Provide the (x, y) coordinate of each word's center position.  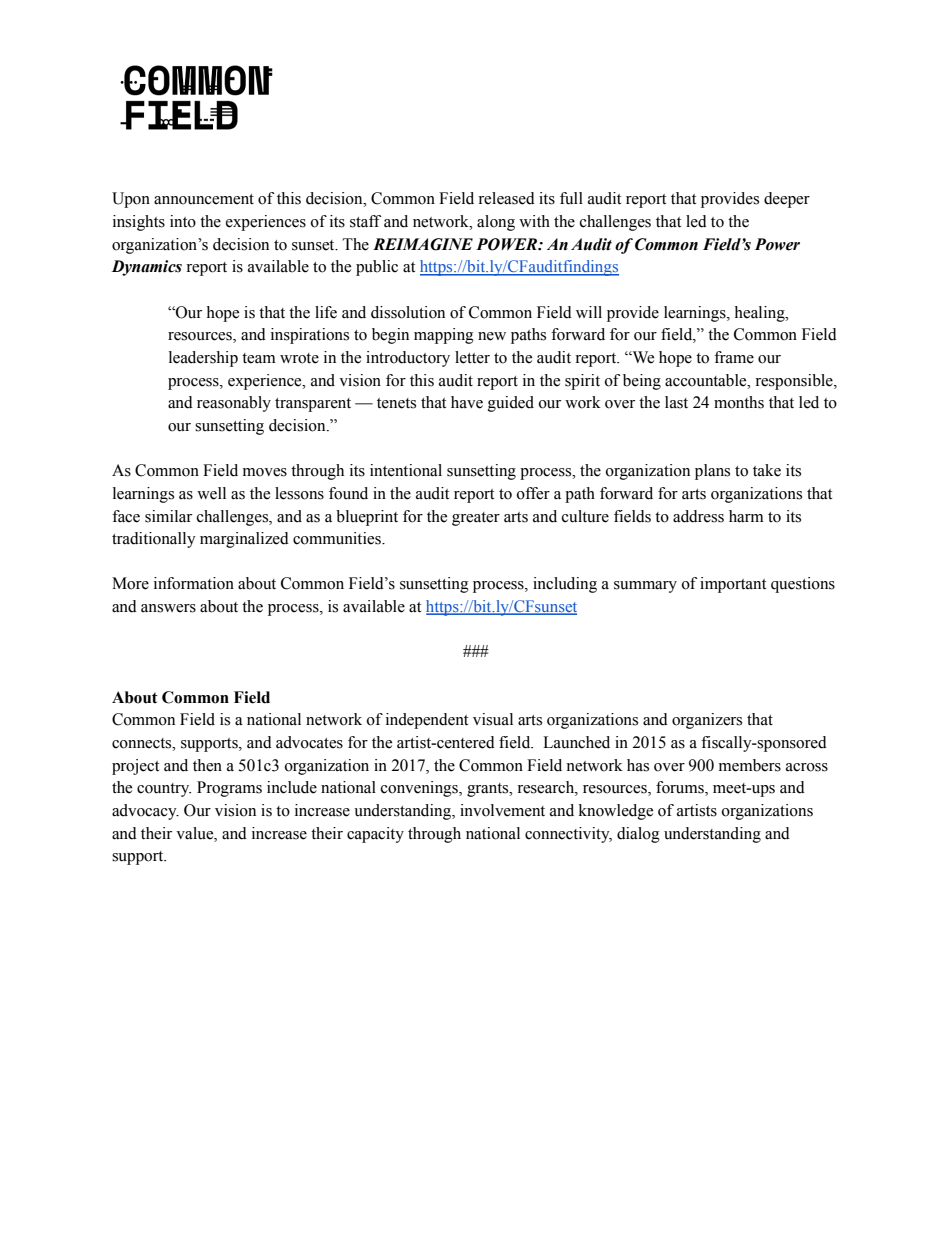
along (496, 223)
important (733, 585)
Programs (229, 789)
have (467, 402)
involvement (502, 810)
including (565, 585)
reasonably (234, 404)
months (739, 402)
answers (168, 608)
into (183, 221)
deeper (787, 200)
